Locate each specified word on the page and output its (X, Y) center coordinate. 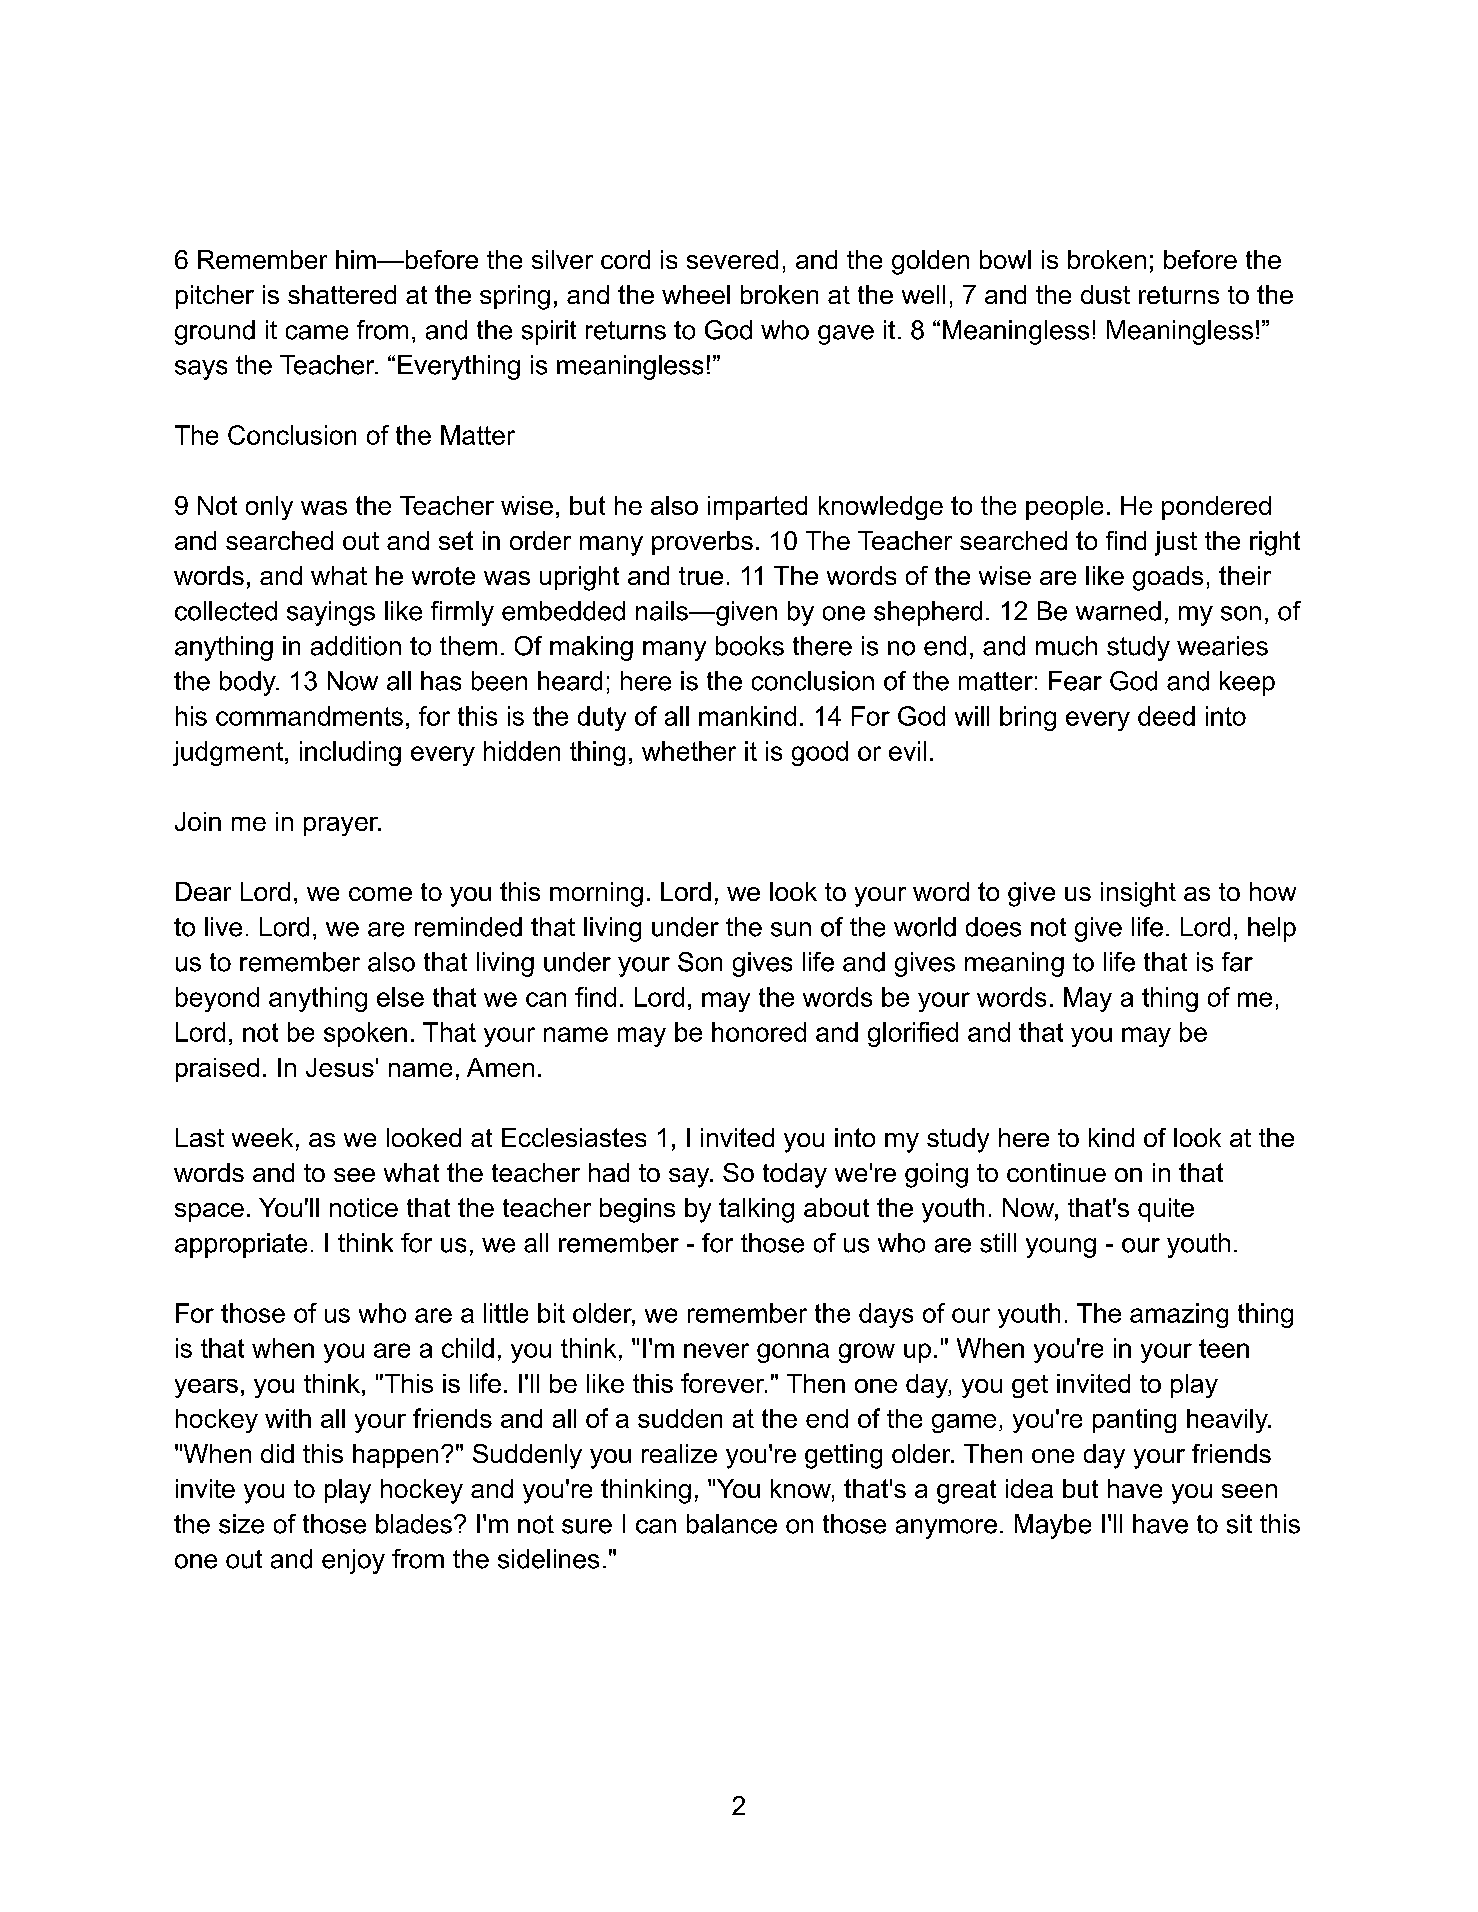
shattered (342, 294)
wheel (696, 294)
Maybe (1053, 1526)
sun (791, 929)
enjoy (353, 1561)
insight (1138, 894)
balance (732, 1524)
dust (1105, 294)
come (380, 894)
